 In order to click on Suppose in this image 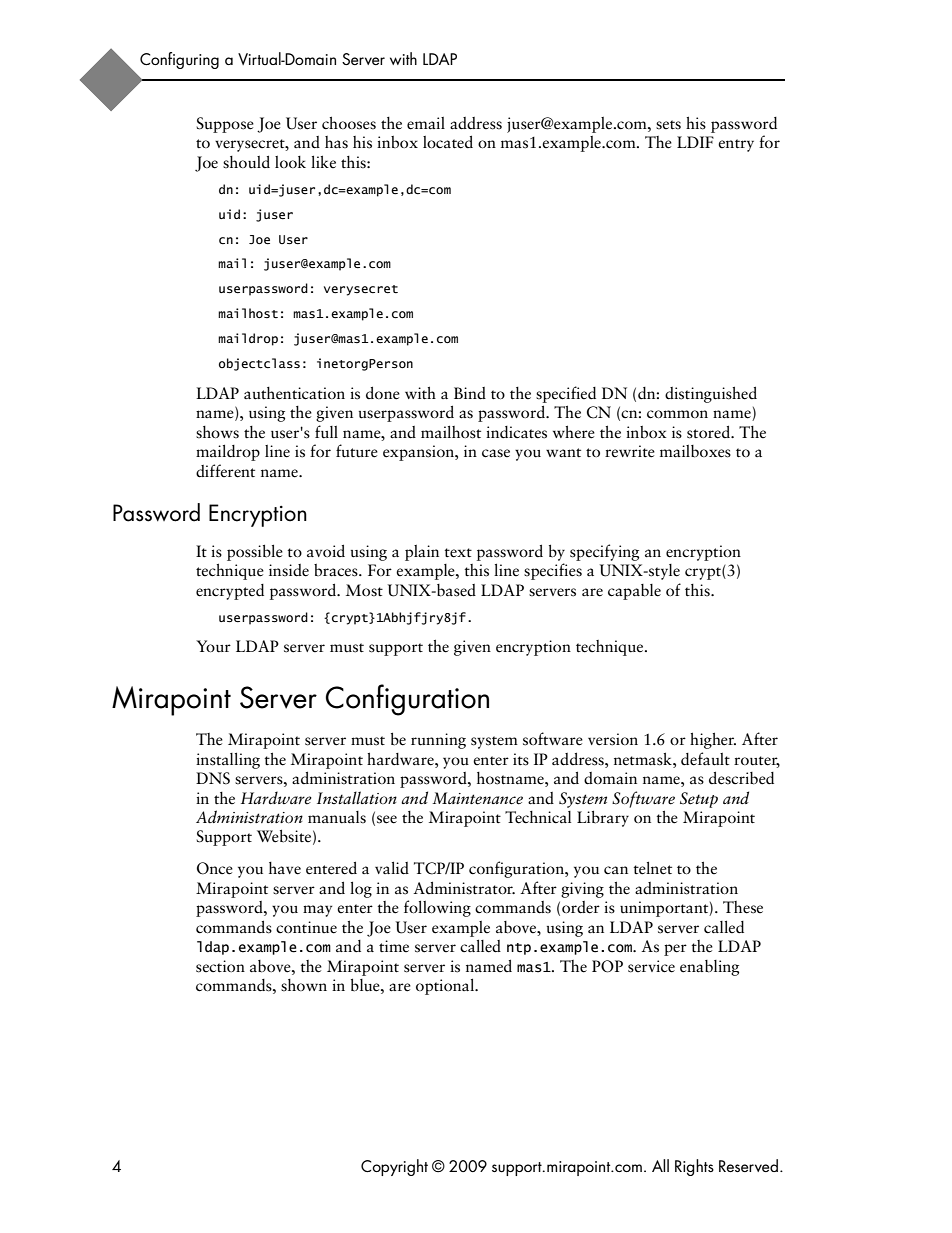, I will do `click(225, 125)`.
